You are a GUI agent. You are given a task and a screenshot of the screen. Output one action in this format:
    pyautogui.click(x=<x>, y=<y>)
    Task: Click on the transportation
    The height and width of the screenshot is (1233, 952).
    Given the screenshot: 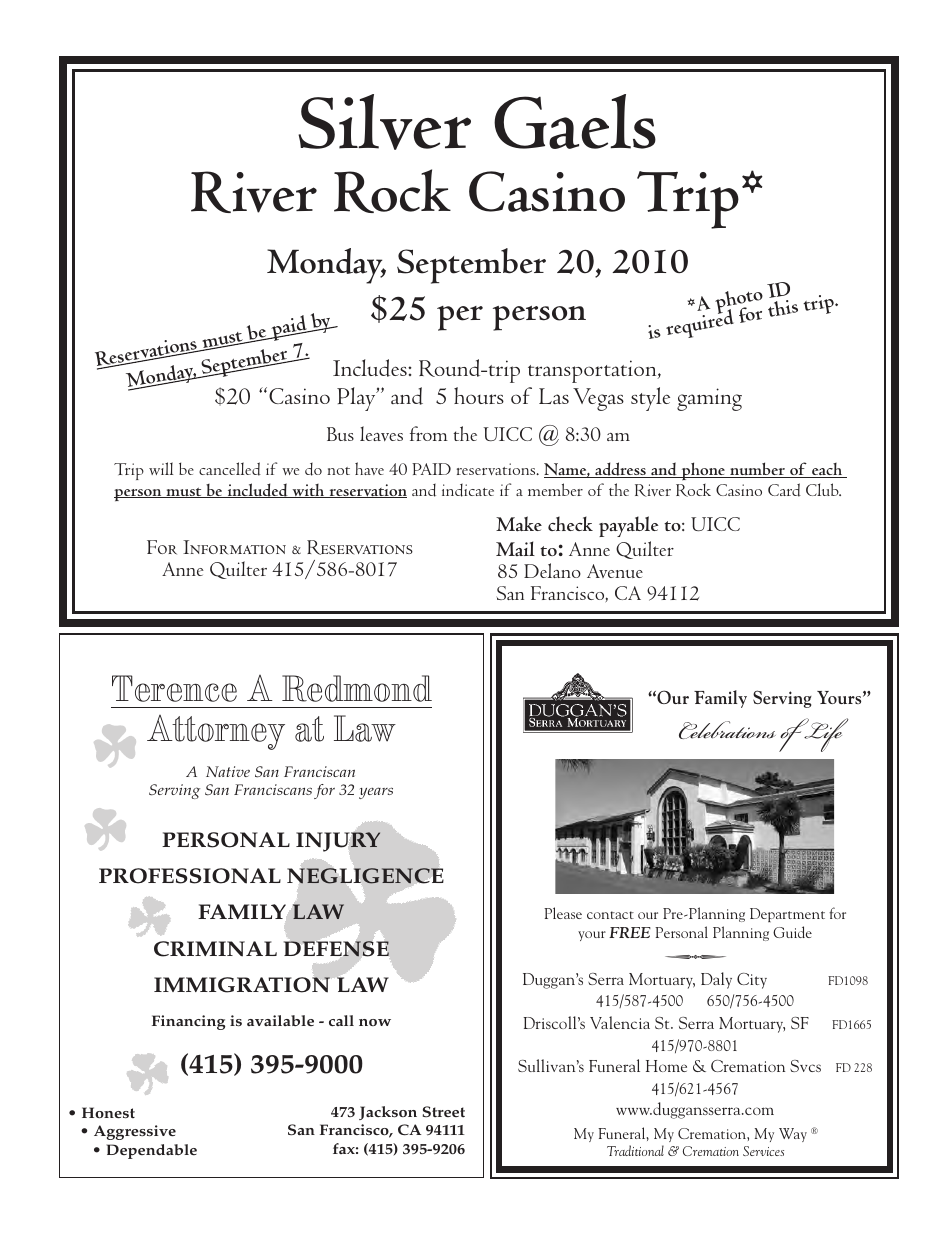 What is the action you would take?
    pyautogui.click(x=593, y=371)
